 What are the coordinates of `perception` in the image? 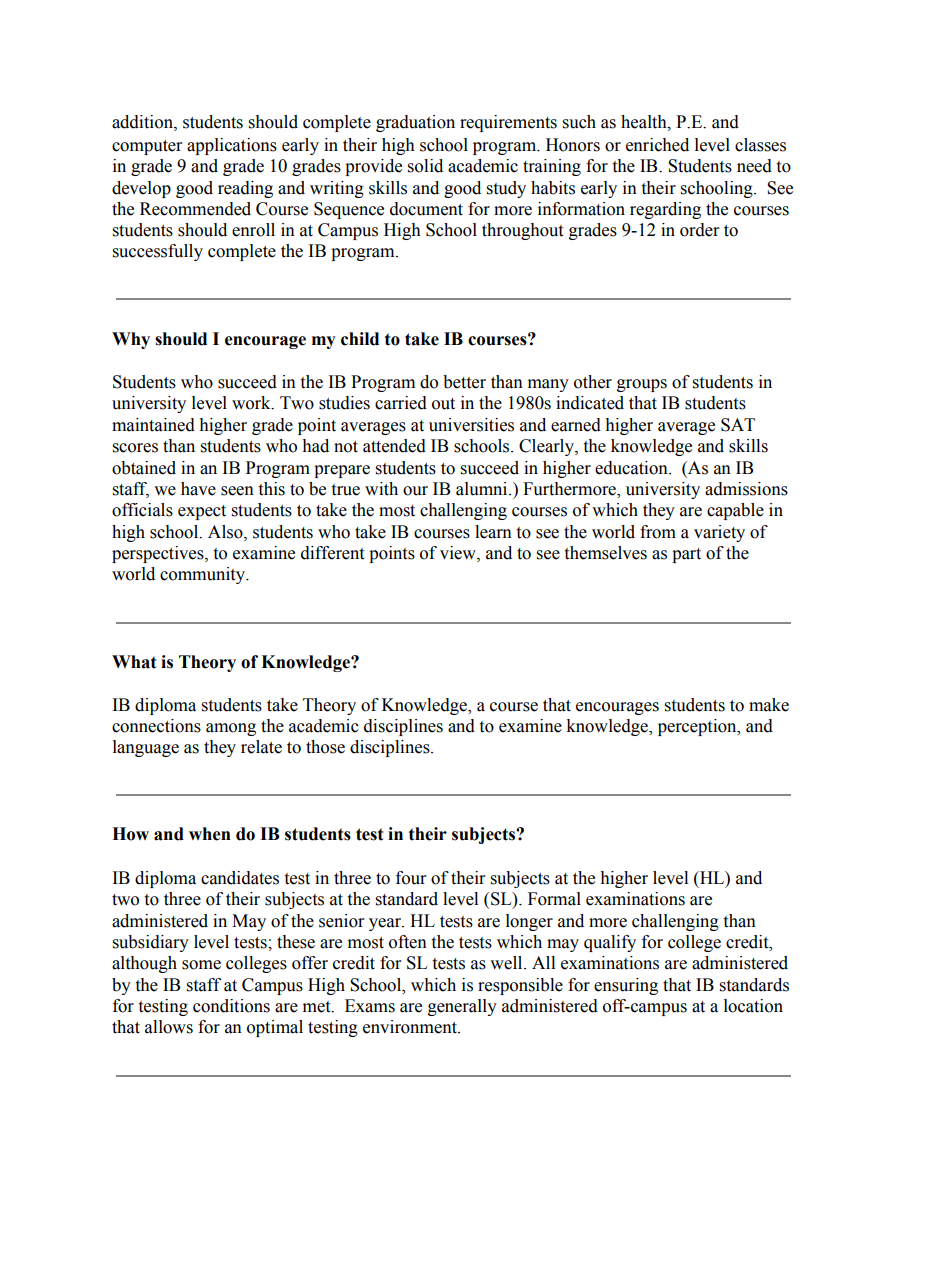 It's located at (698, 727).
